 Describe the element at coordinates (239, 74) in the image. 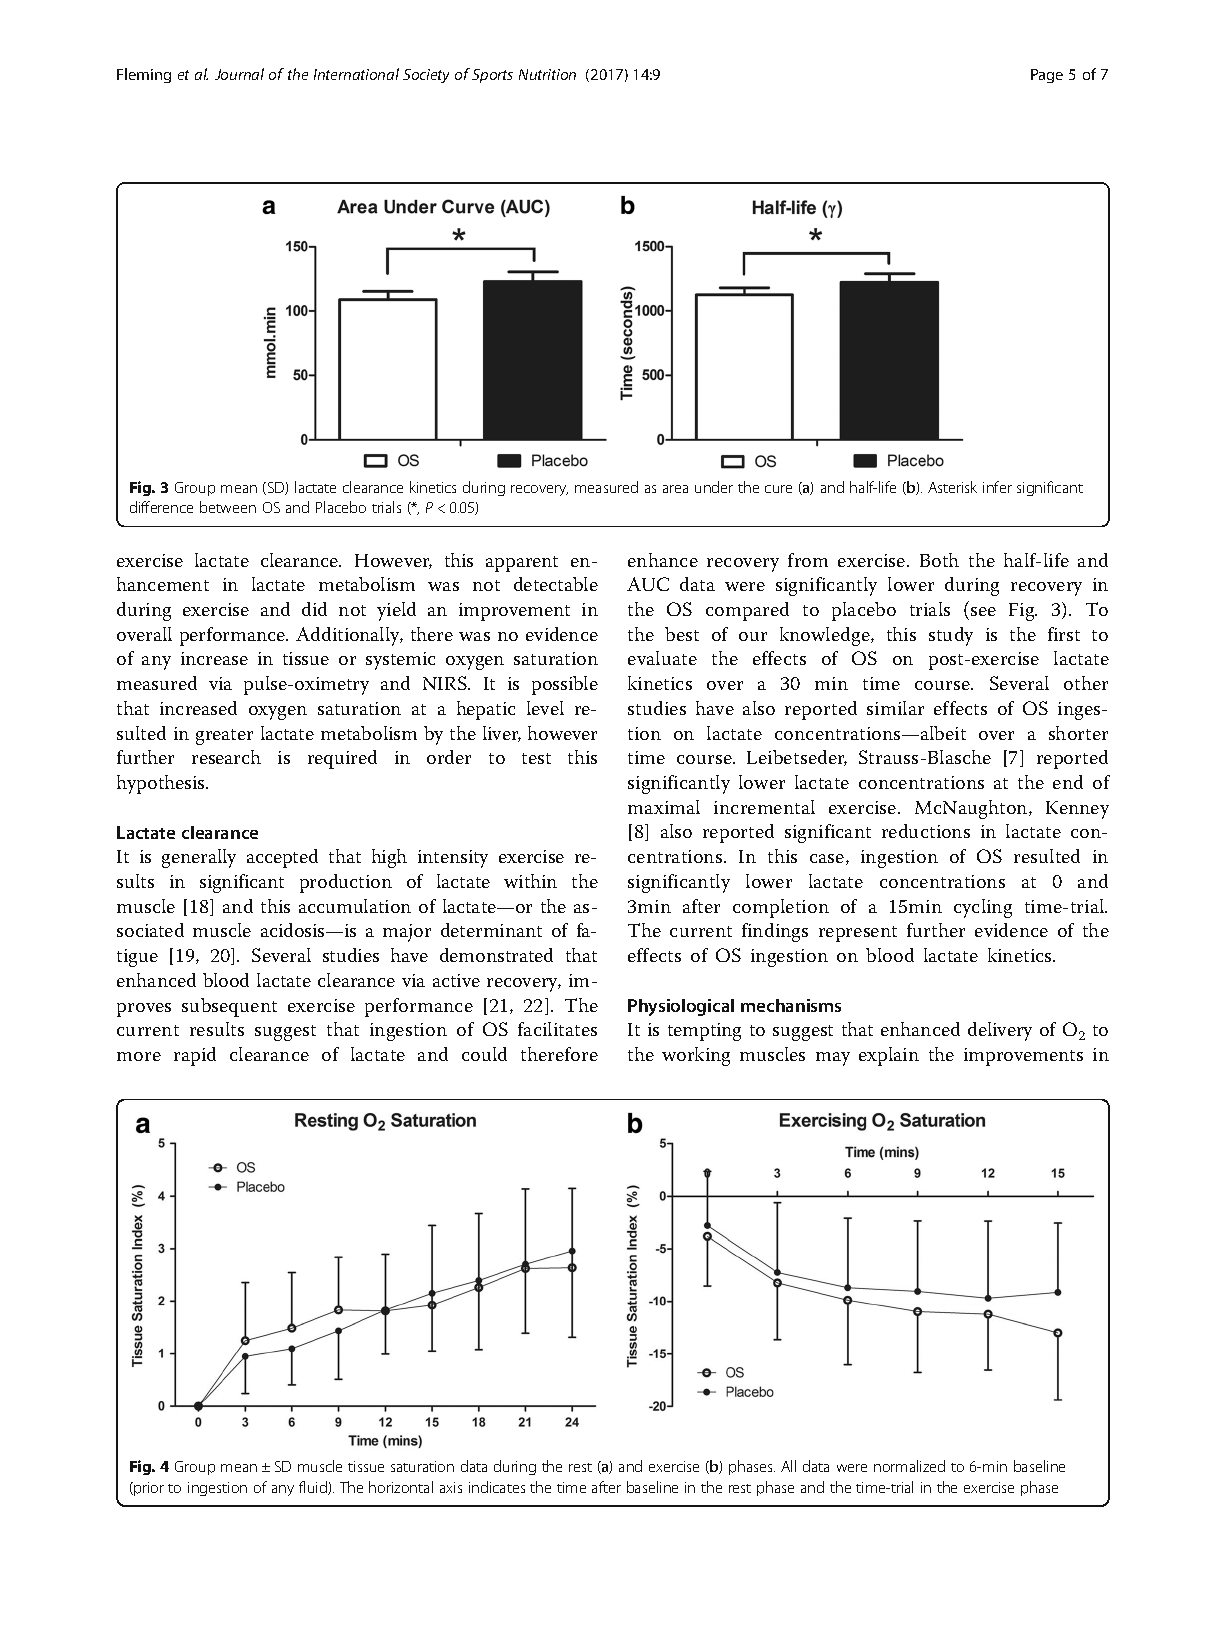

I see `Journal` at that location.
